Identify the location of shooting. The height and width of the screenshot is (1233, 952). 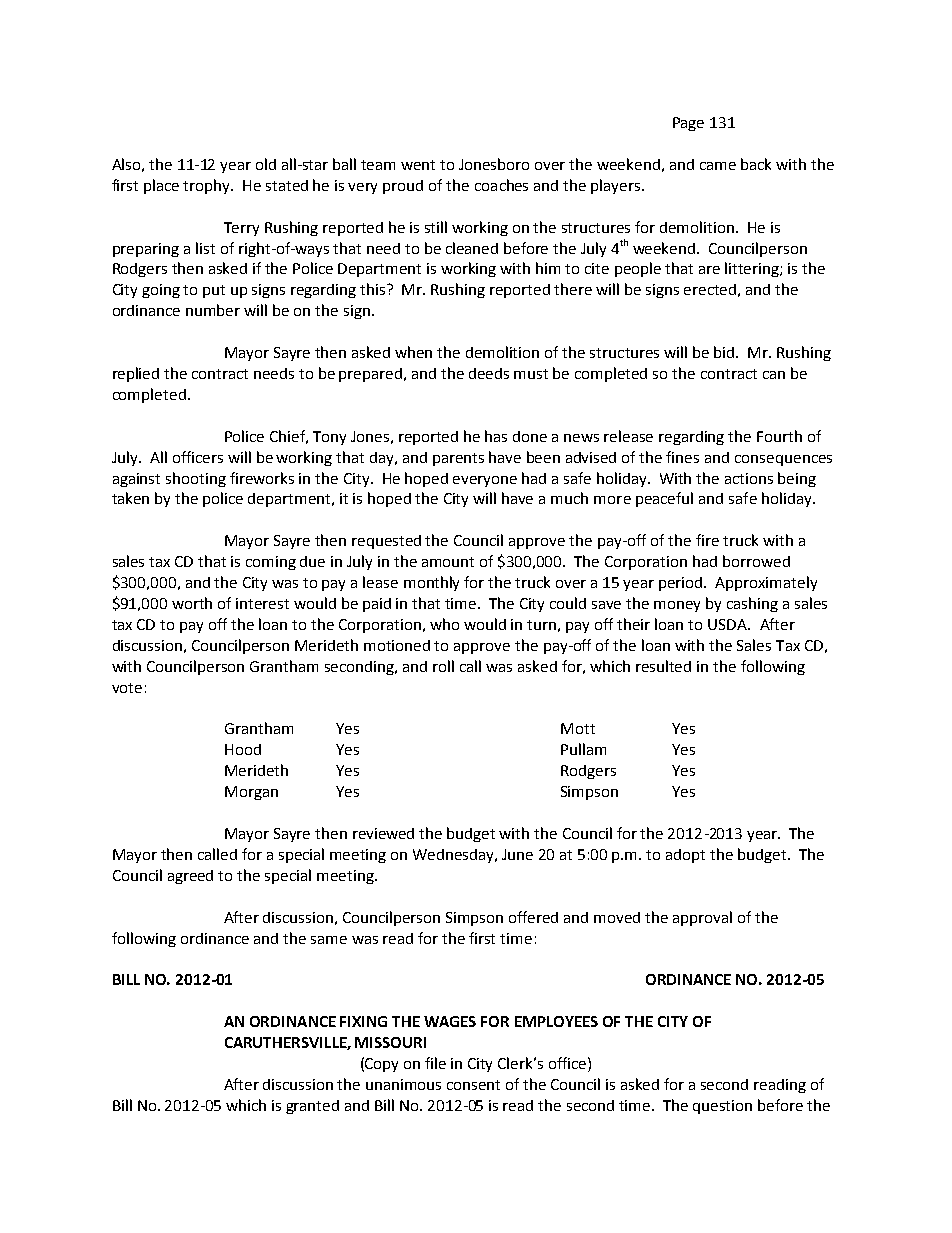
(196, 479).
